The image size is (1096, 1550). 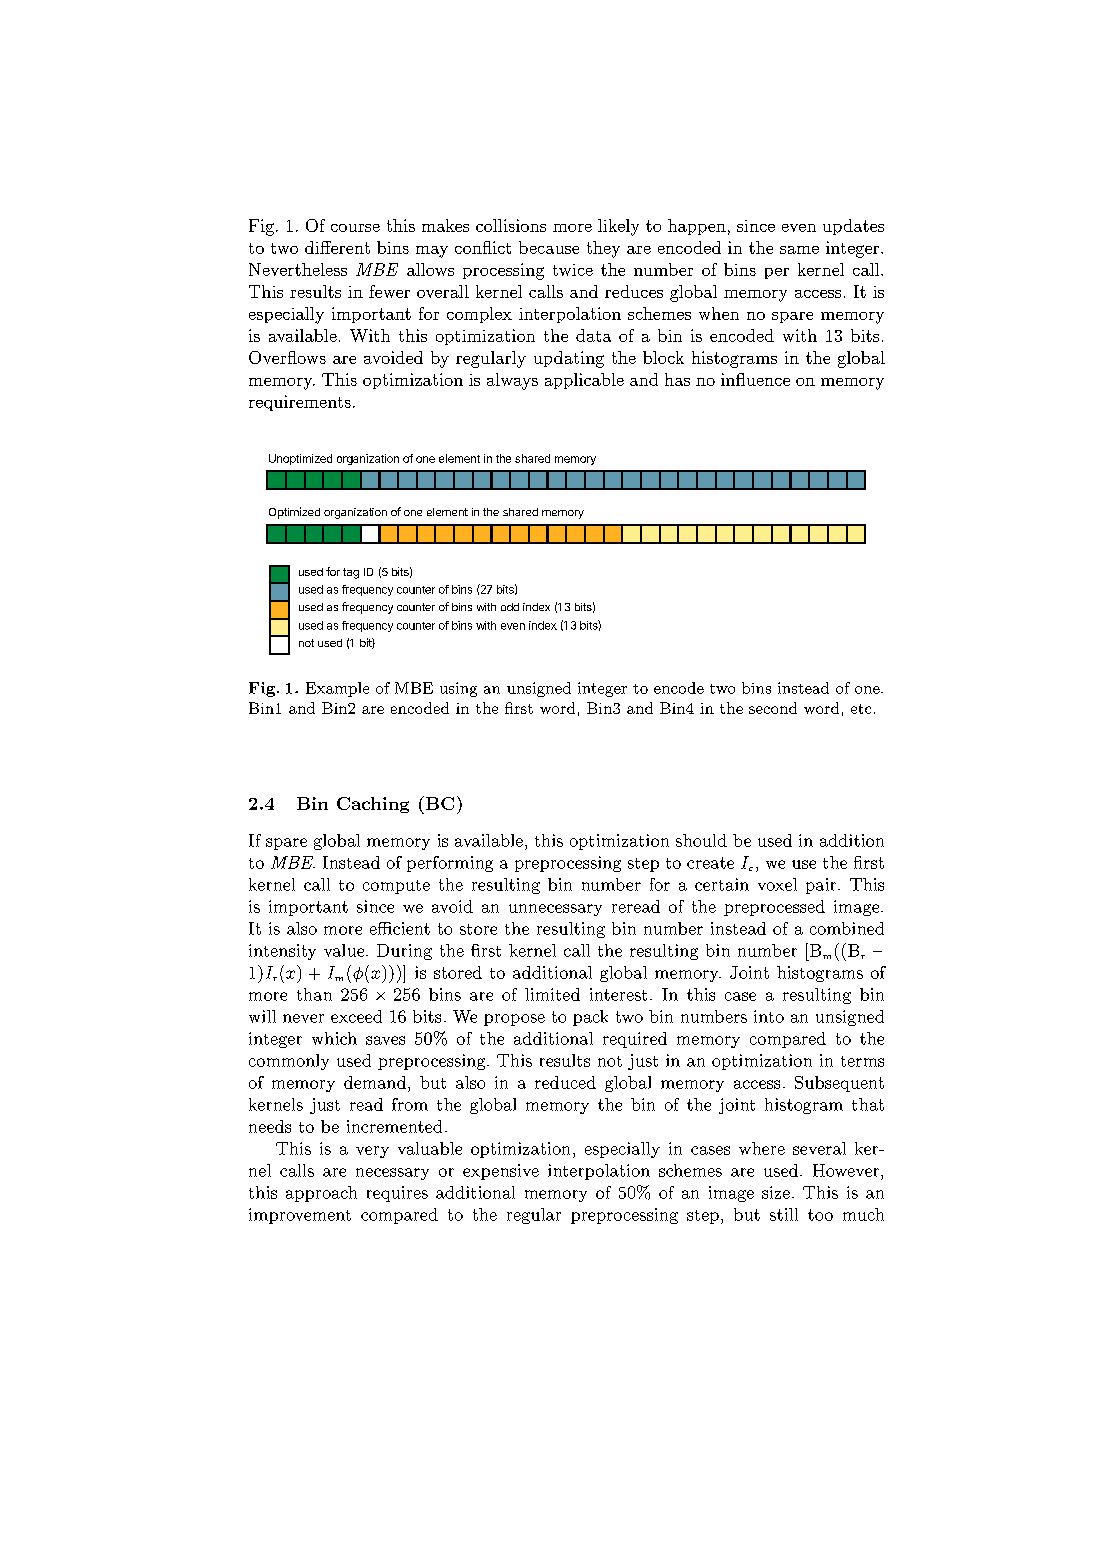 What do you see at coordinates (773, 708) in the image?
I see `second` at bounding box center [773, 708].
